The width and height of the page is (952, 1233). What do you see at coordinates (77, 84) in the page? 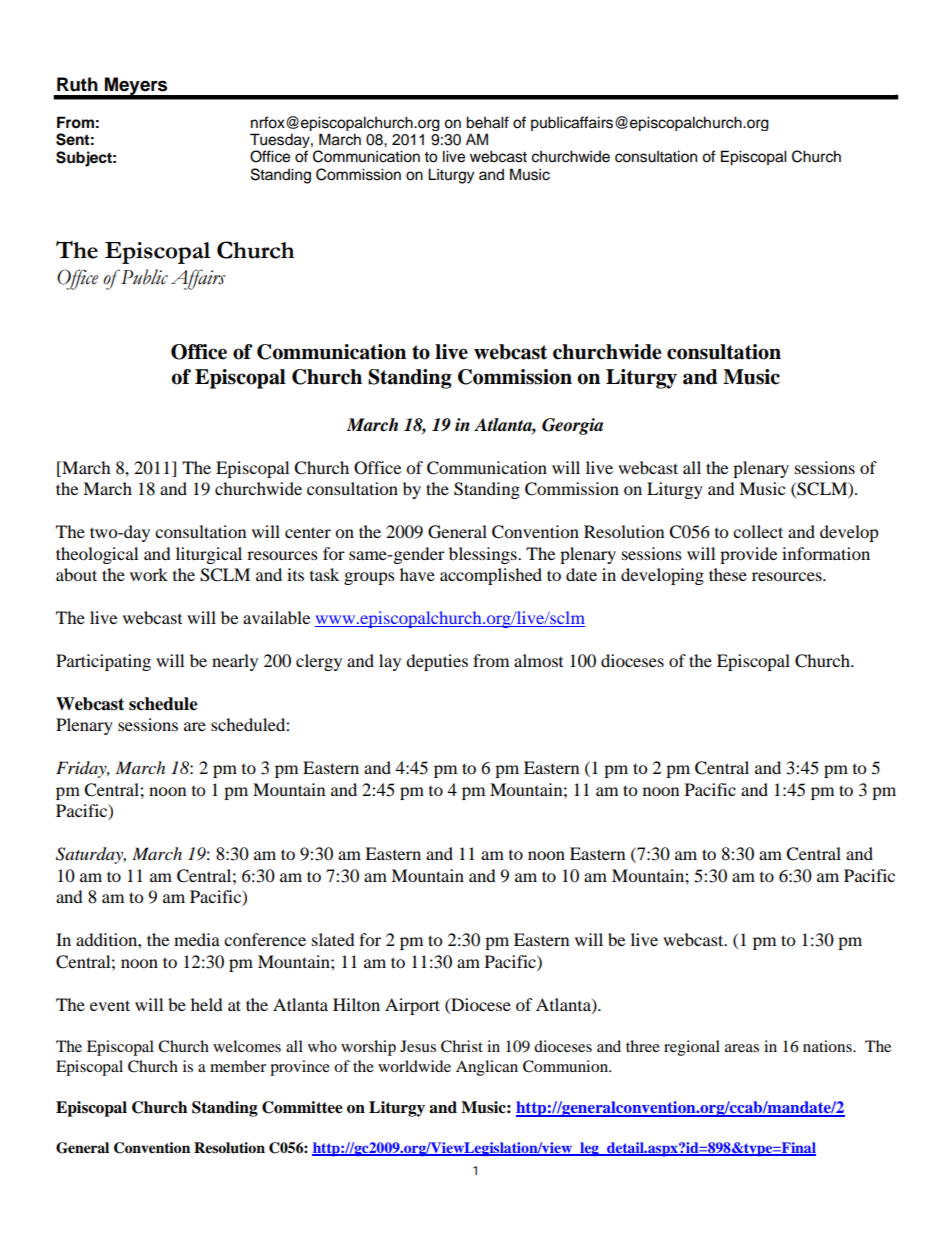
I see `Ruth` at bounding box center [77, 84].
